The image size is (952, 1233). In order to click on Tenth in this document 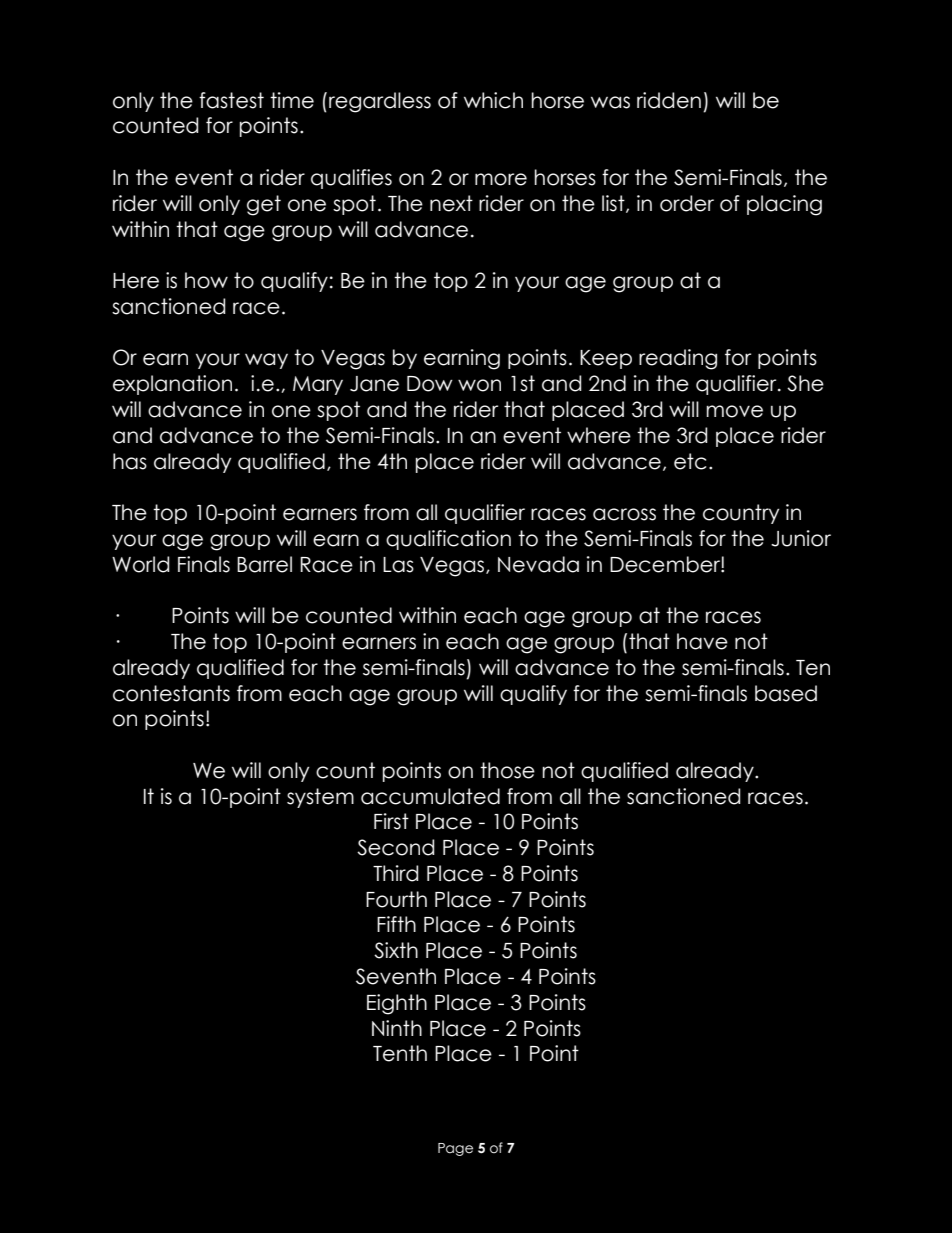, I will do `click(400, 1053)`.
